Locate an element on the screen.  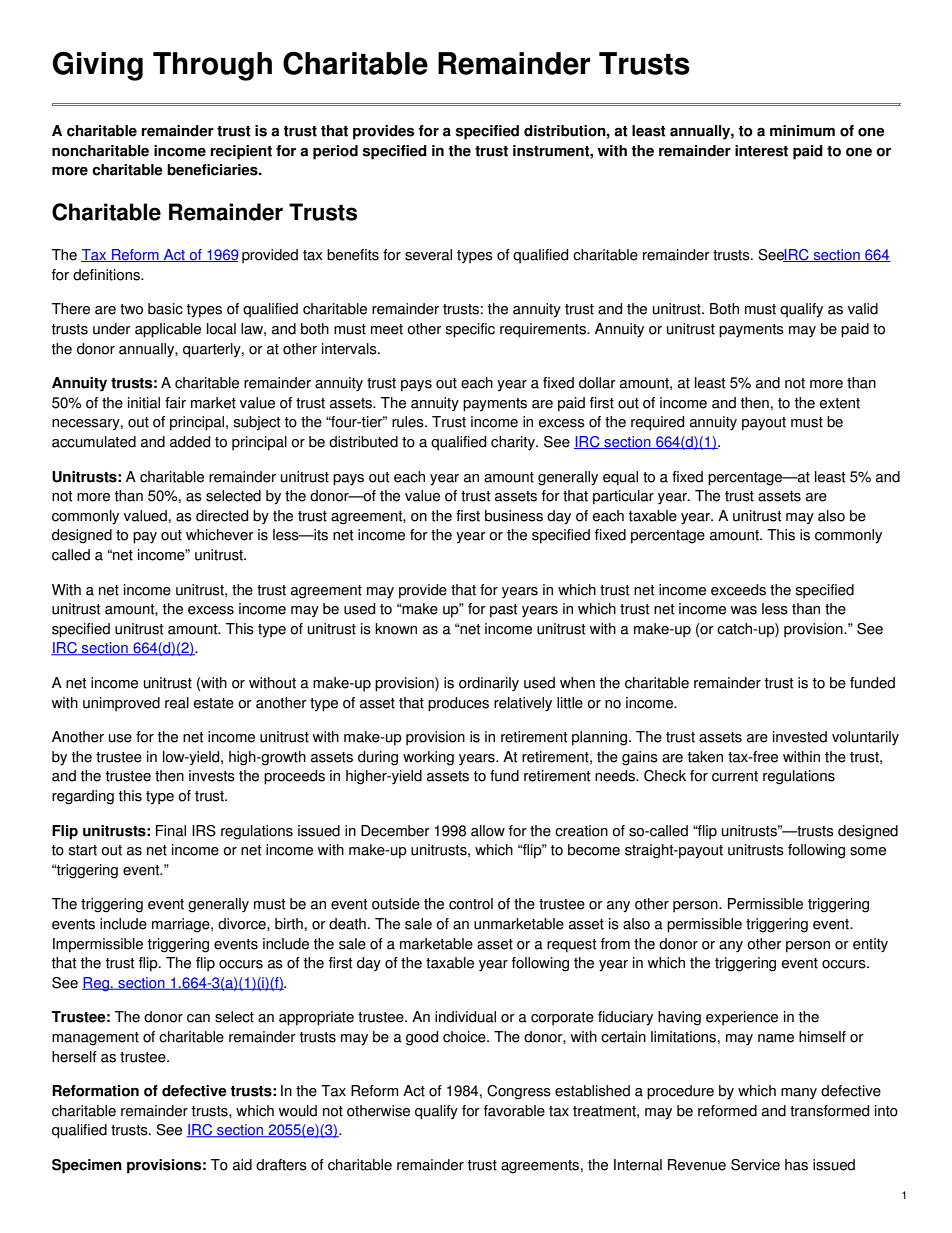
added is located at coordinates (190, 442).
